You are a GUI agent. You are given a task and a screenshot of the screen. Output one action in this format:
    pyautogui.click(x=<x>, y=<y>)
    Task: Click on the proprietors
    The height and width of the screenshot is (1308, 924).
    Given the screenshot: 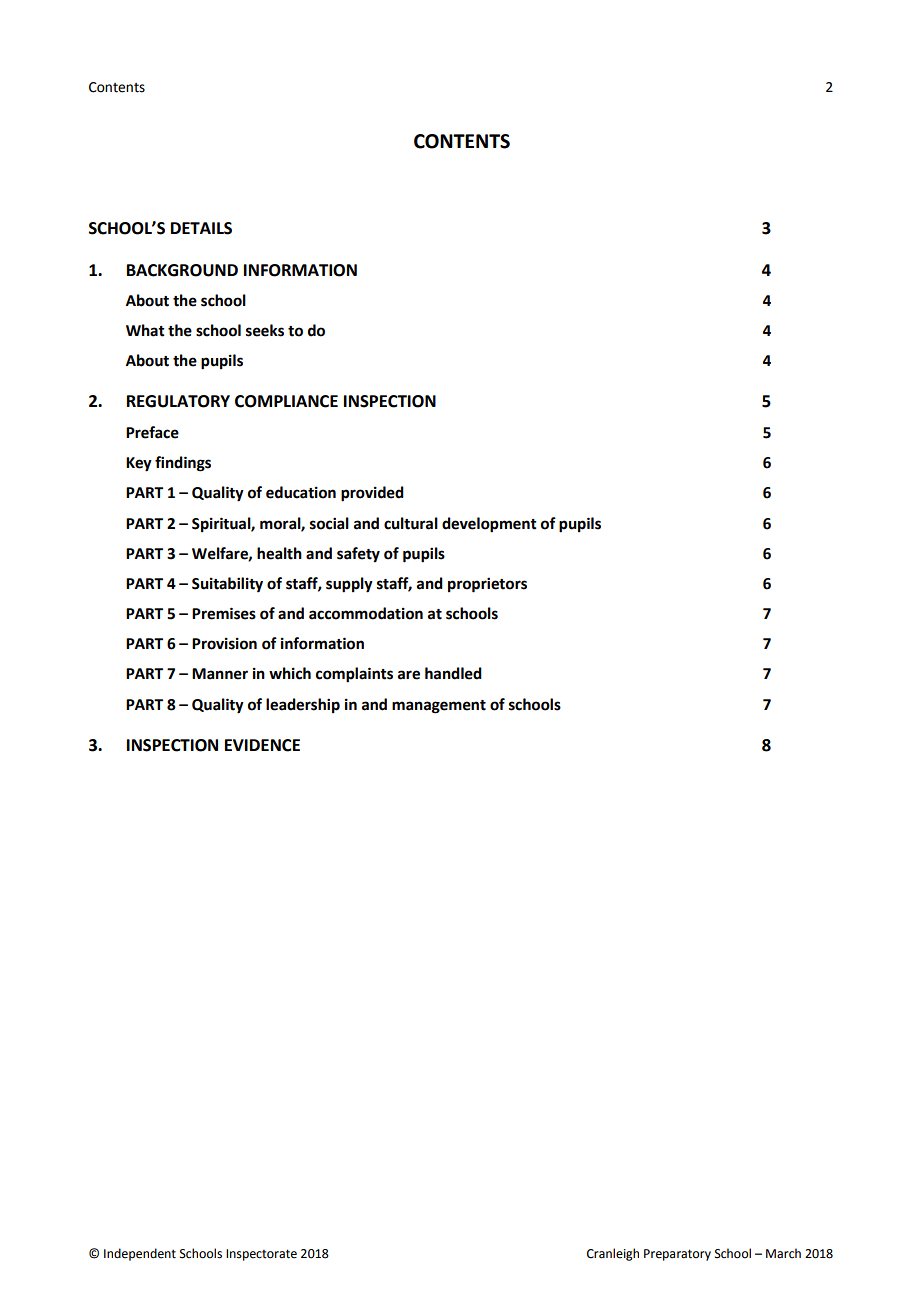 What is the action you would take?
    pyautogui.click(x=487, y=585)
